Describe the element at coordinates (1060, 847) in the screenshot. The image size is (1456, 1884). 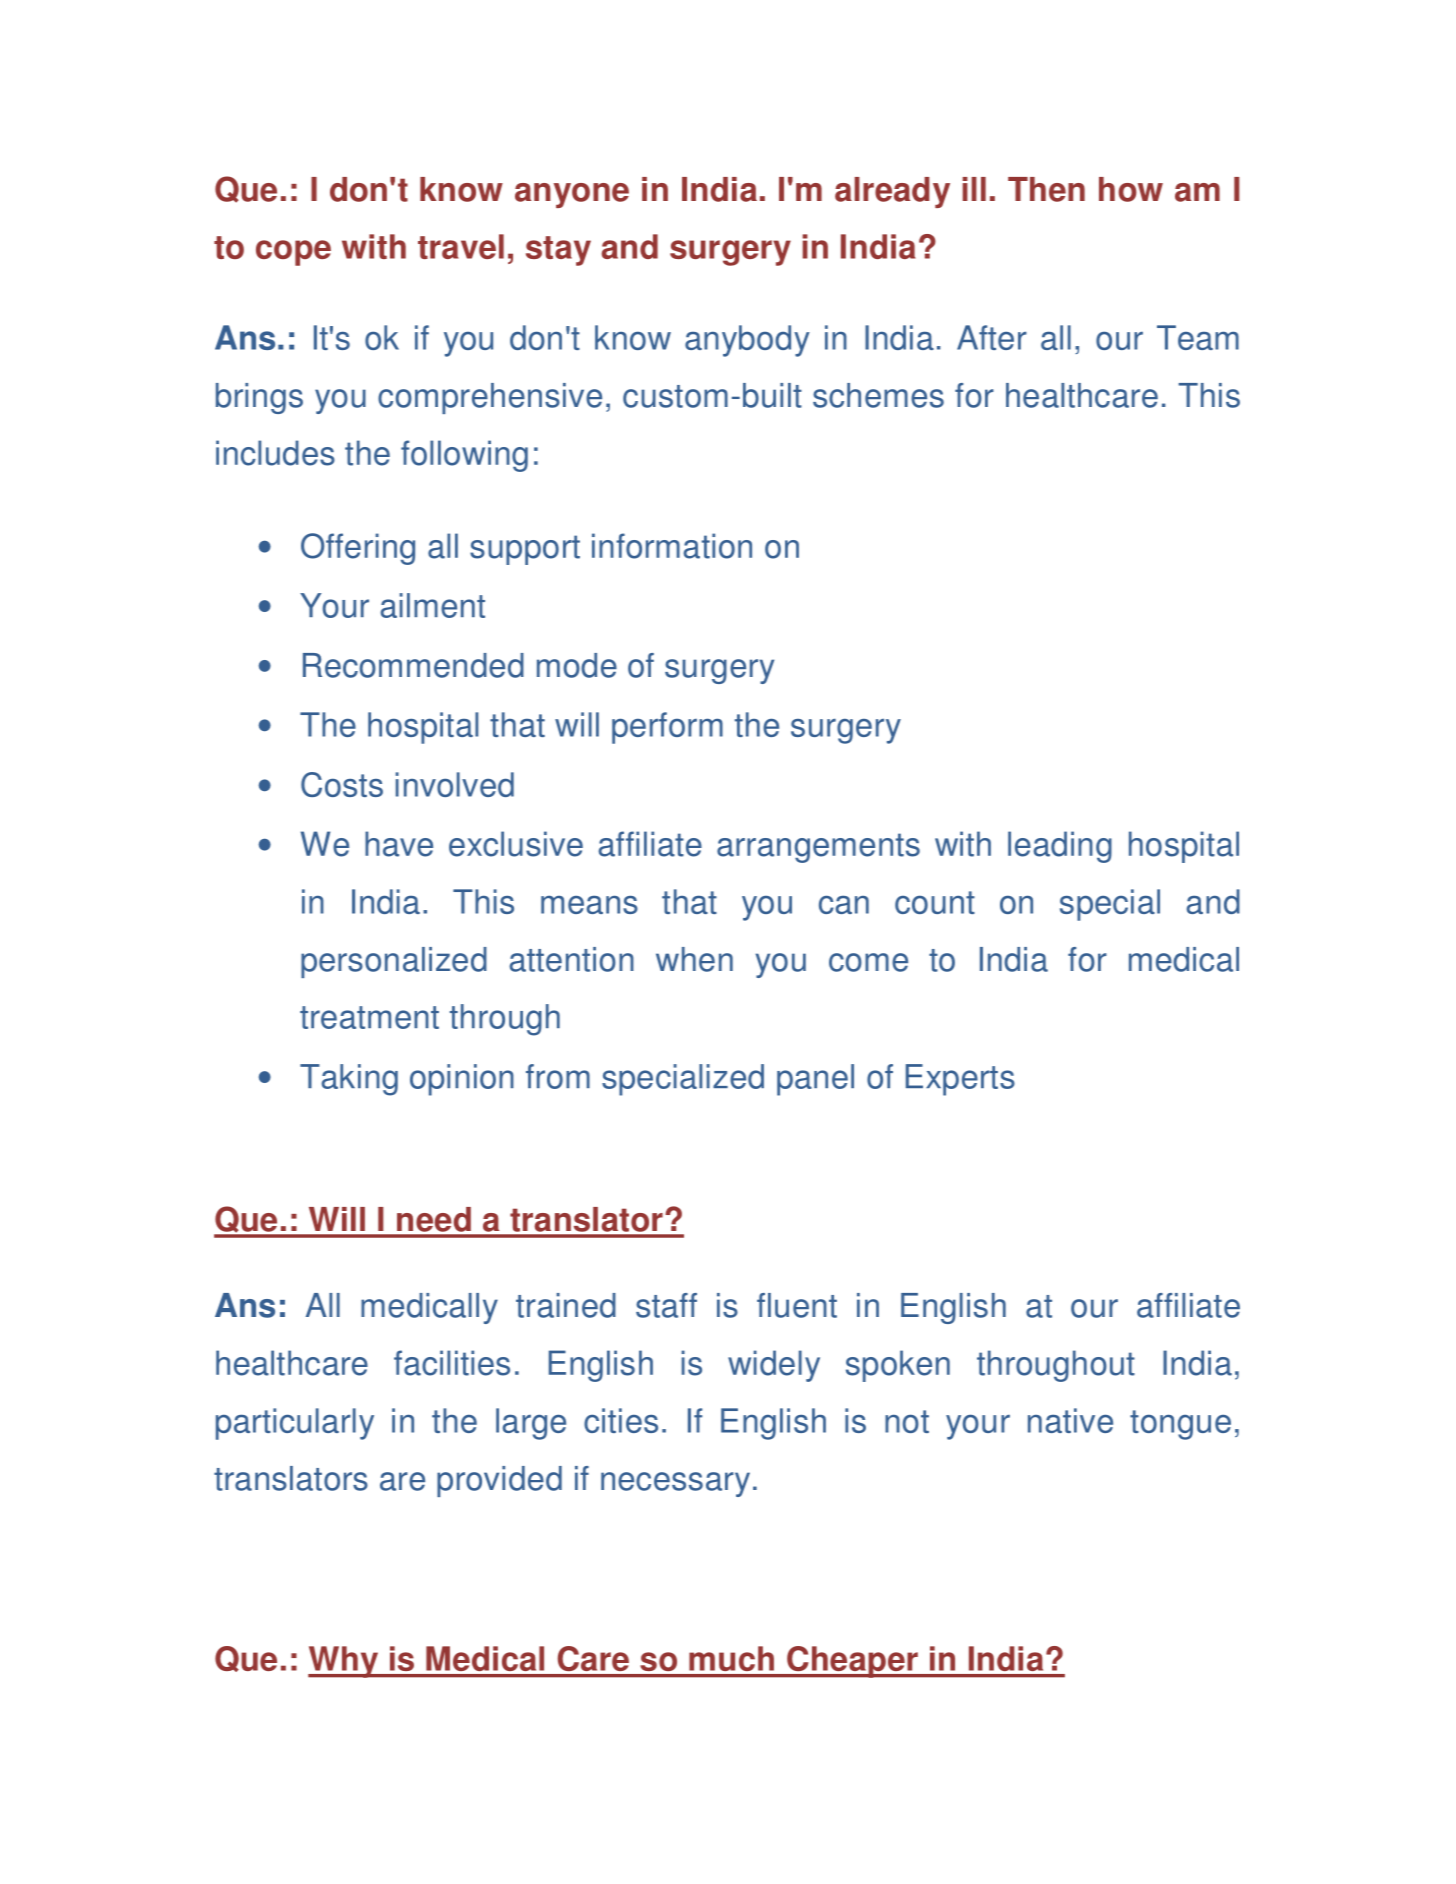
I see `leading` at that location.
